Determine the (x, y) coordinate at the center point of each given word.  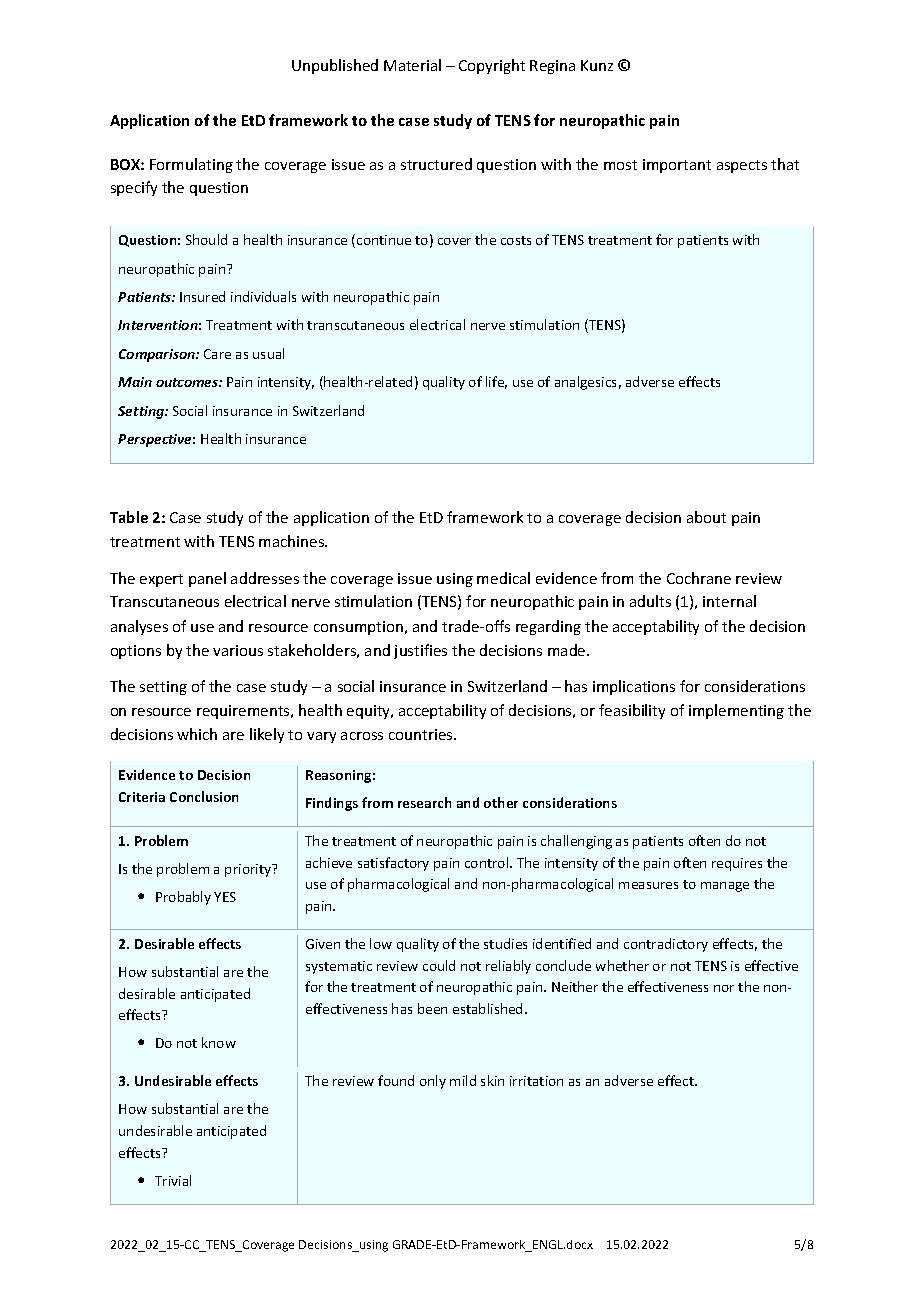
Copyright (492, 66)
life (496, 382)
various (238, 650)
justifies (420, 651)
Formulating (191, 165)
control (488, 862)
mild (463, 1080)
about (706, 517)
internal (729, 601)
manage (725, 887)
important (677, 166)
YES (225, 897)
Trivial (173, 1180)
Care (217, 354)
